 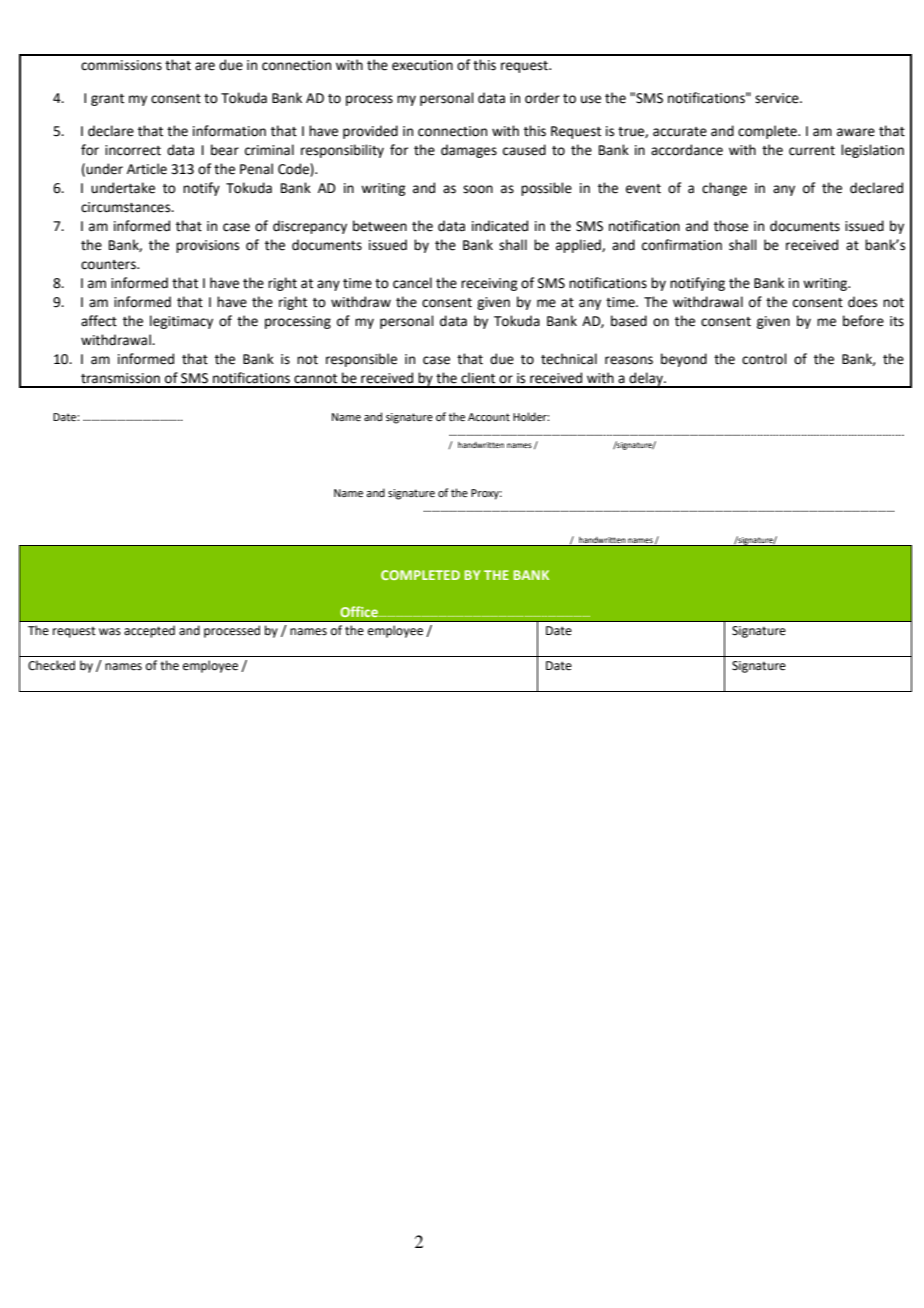 I want to click on accepted, so click(x=149, y=631).
